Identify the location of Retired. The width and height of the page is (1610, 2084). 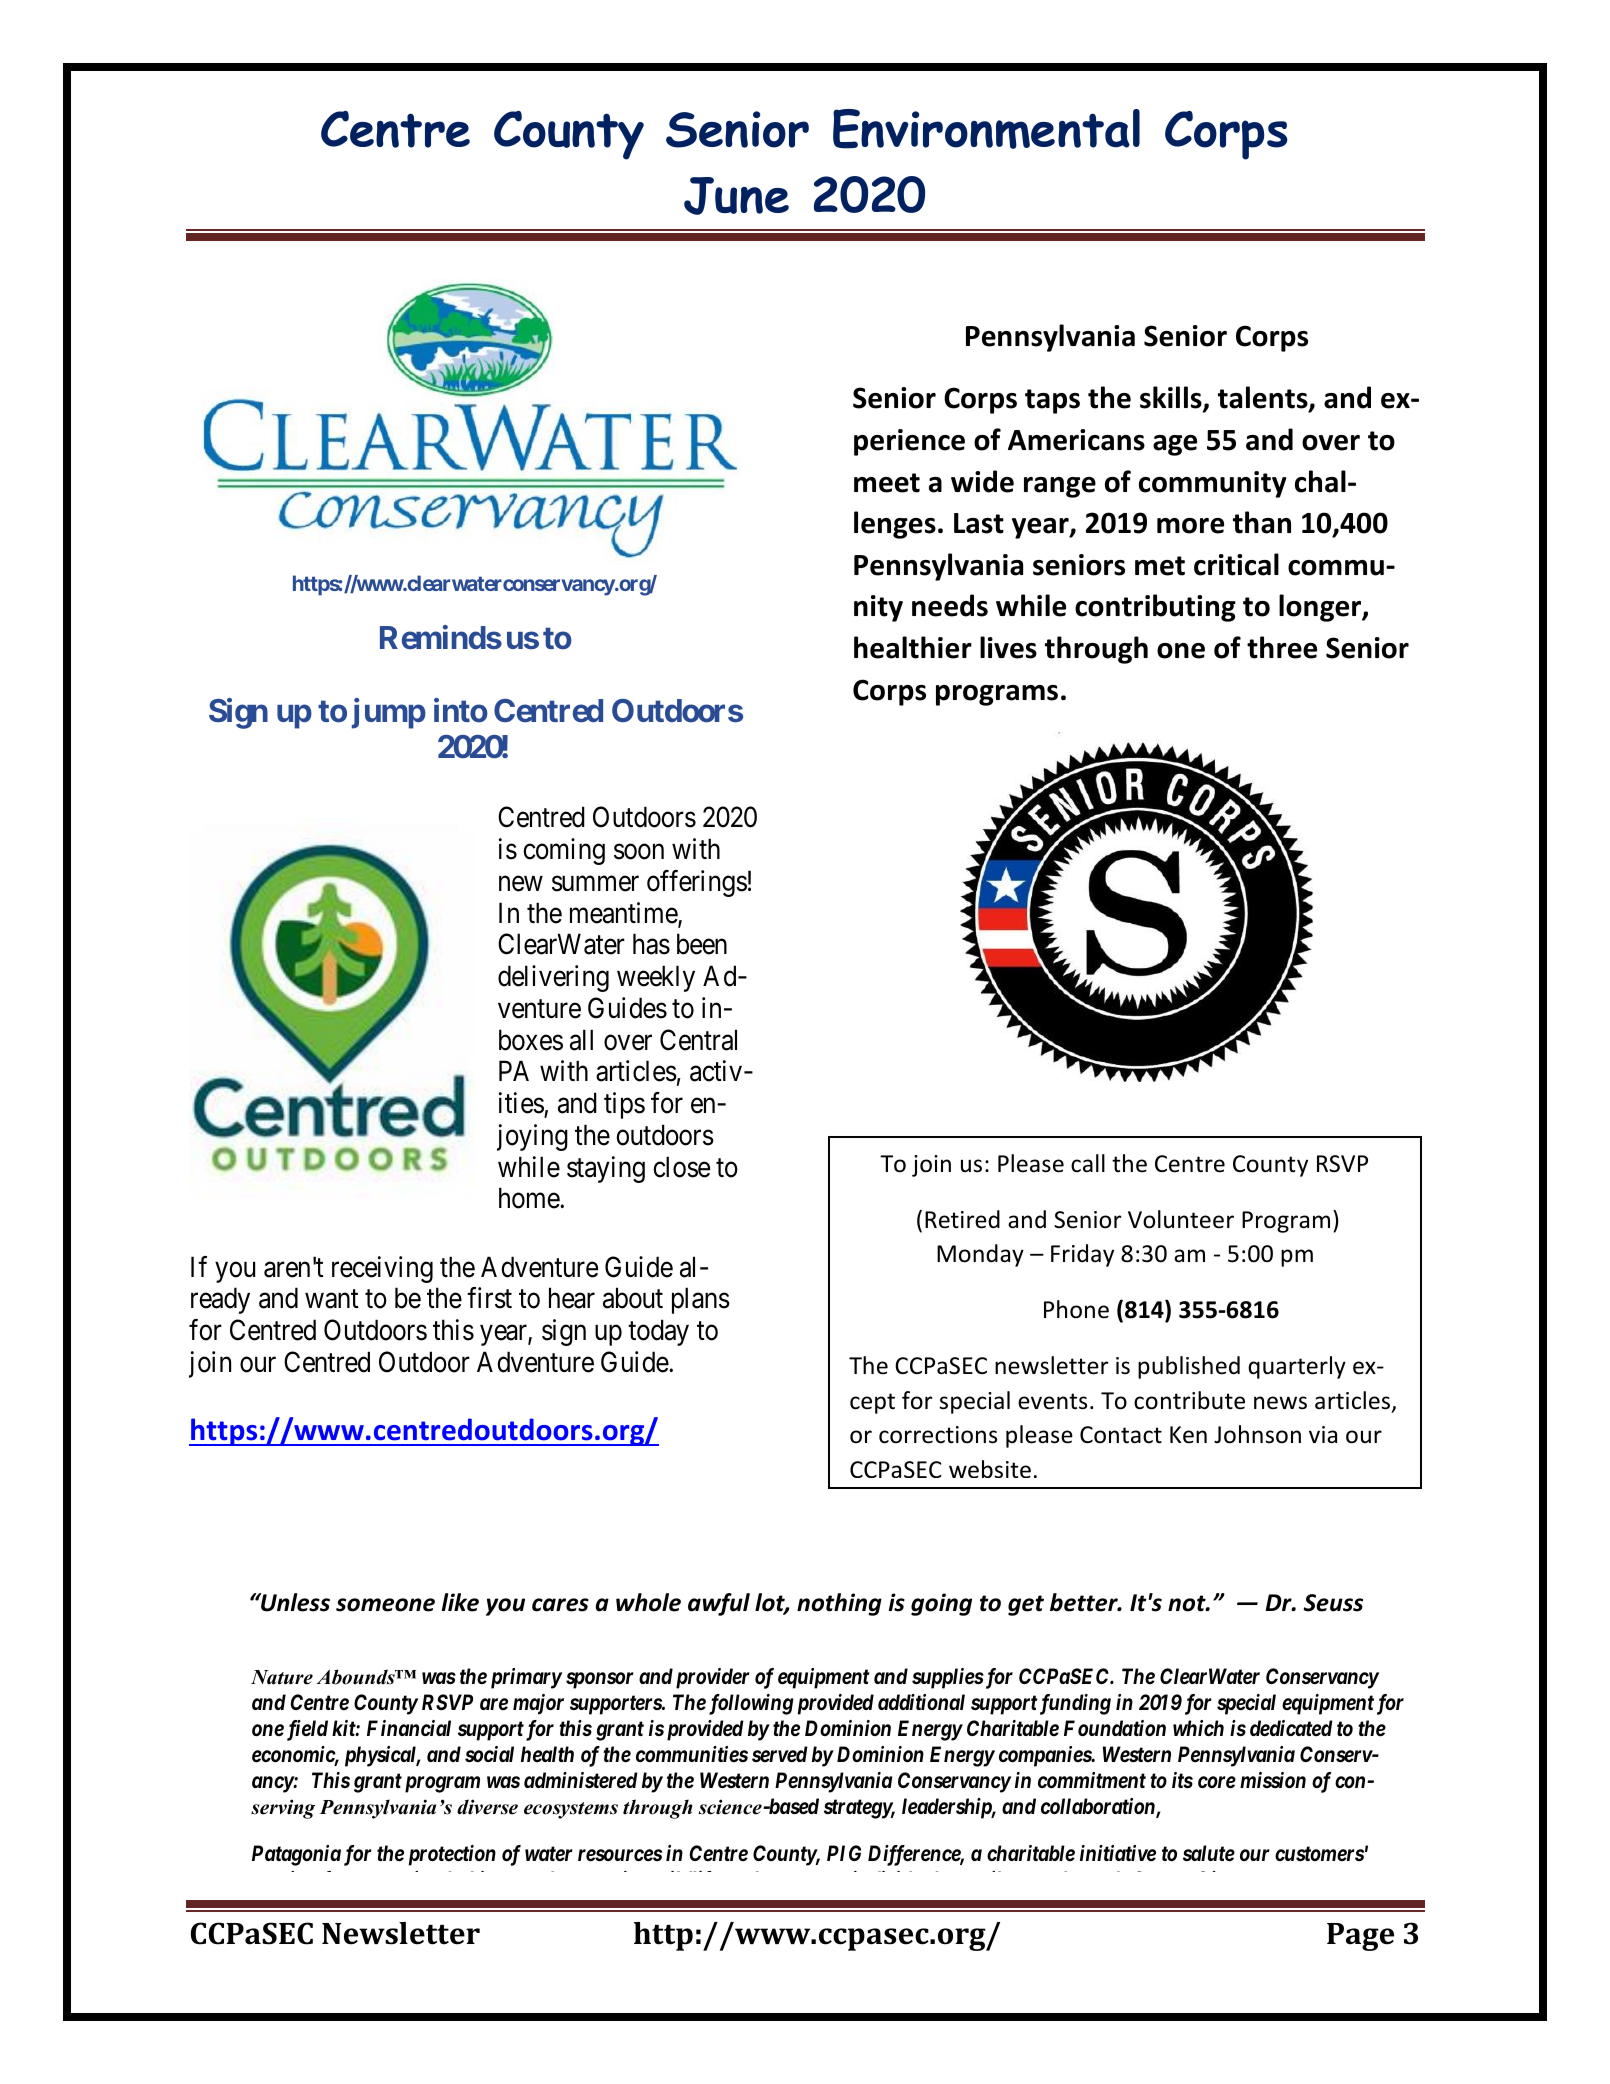
(962, 1219).
